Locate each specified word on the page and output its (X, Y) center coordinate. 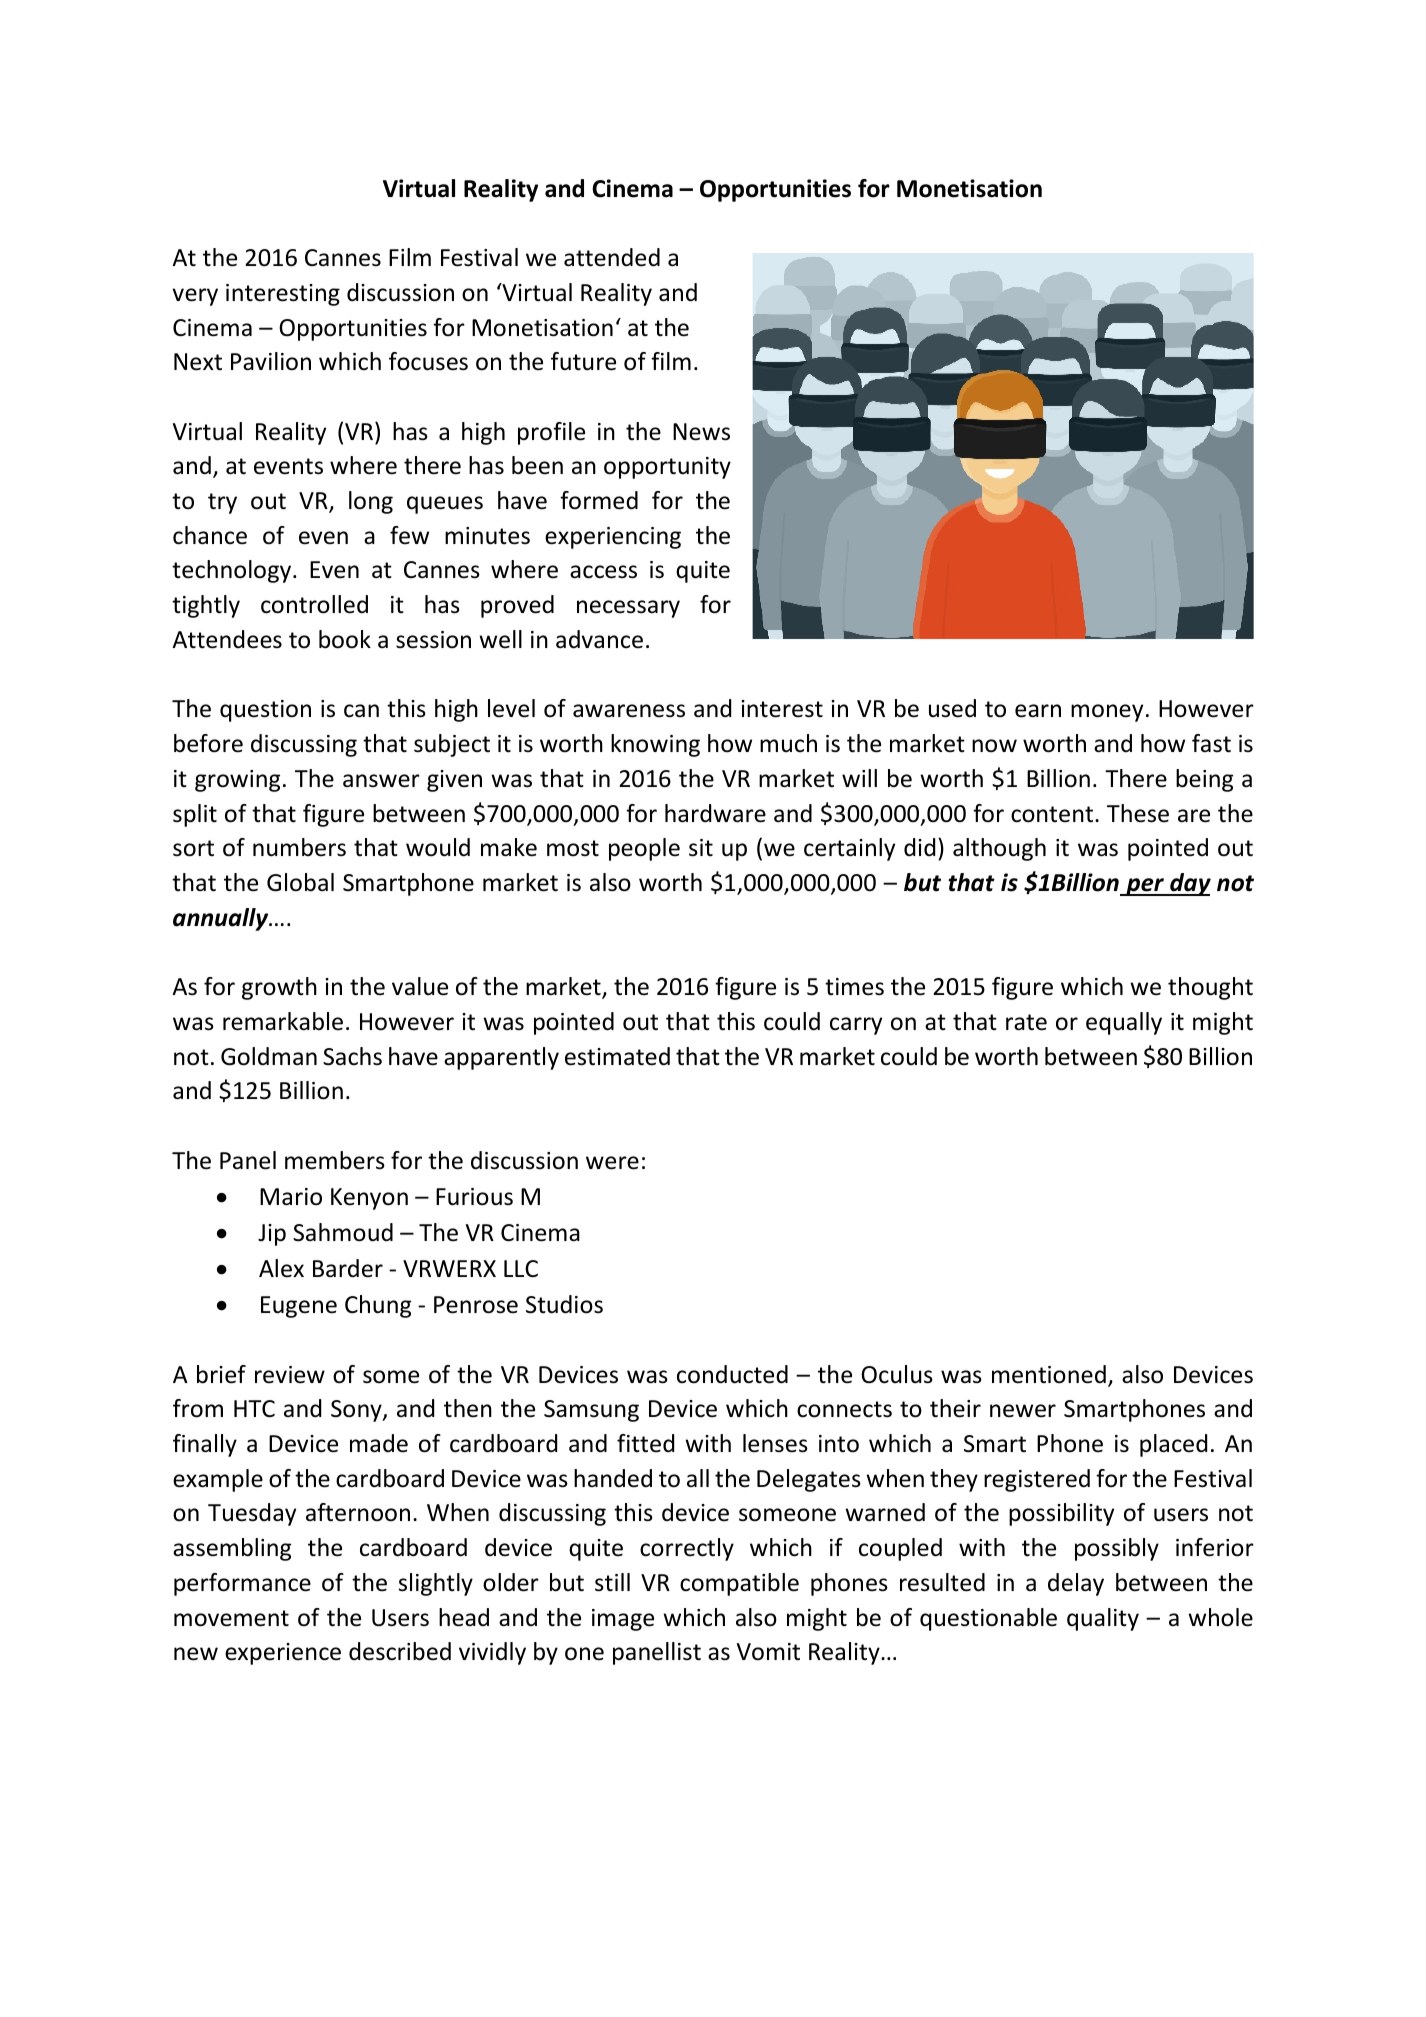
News (701, 432)
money (1107, 713)
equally (1124, 1023)
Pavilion (271, 361)
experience (283, 1654)
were (612, 1163)
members (335, 1160)
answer (381, 781)
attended (612, 257)
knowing (655, 745)
